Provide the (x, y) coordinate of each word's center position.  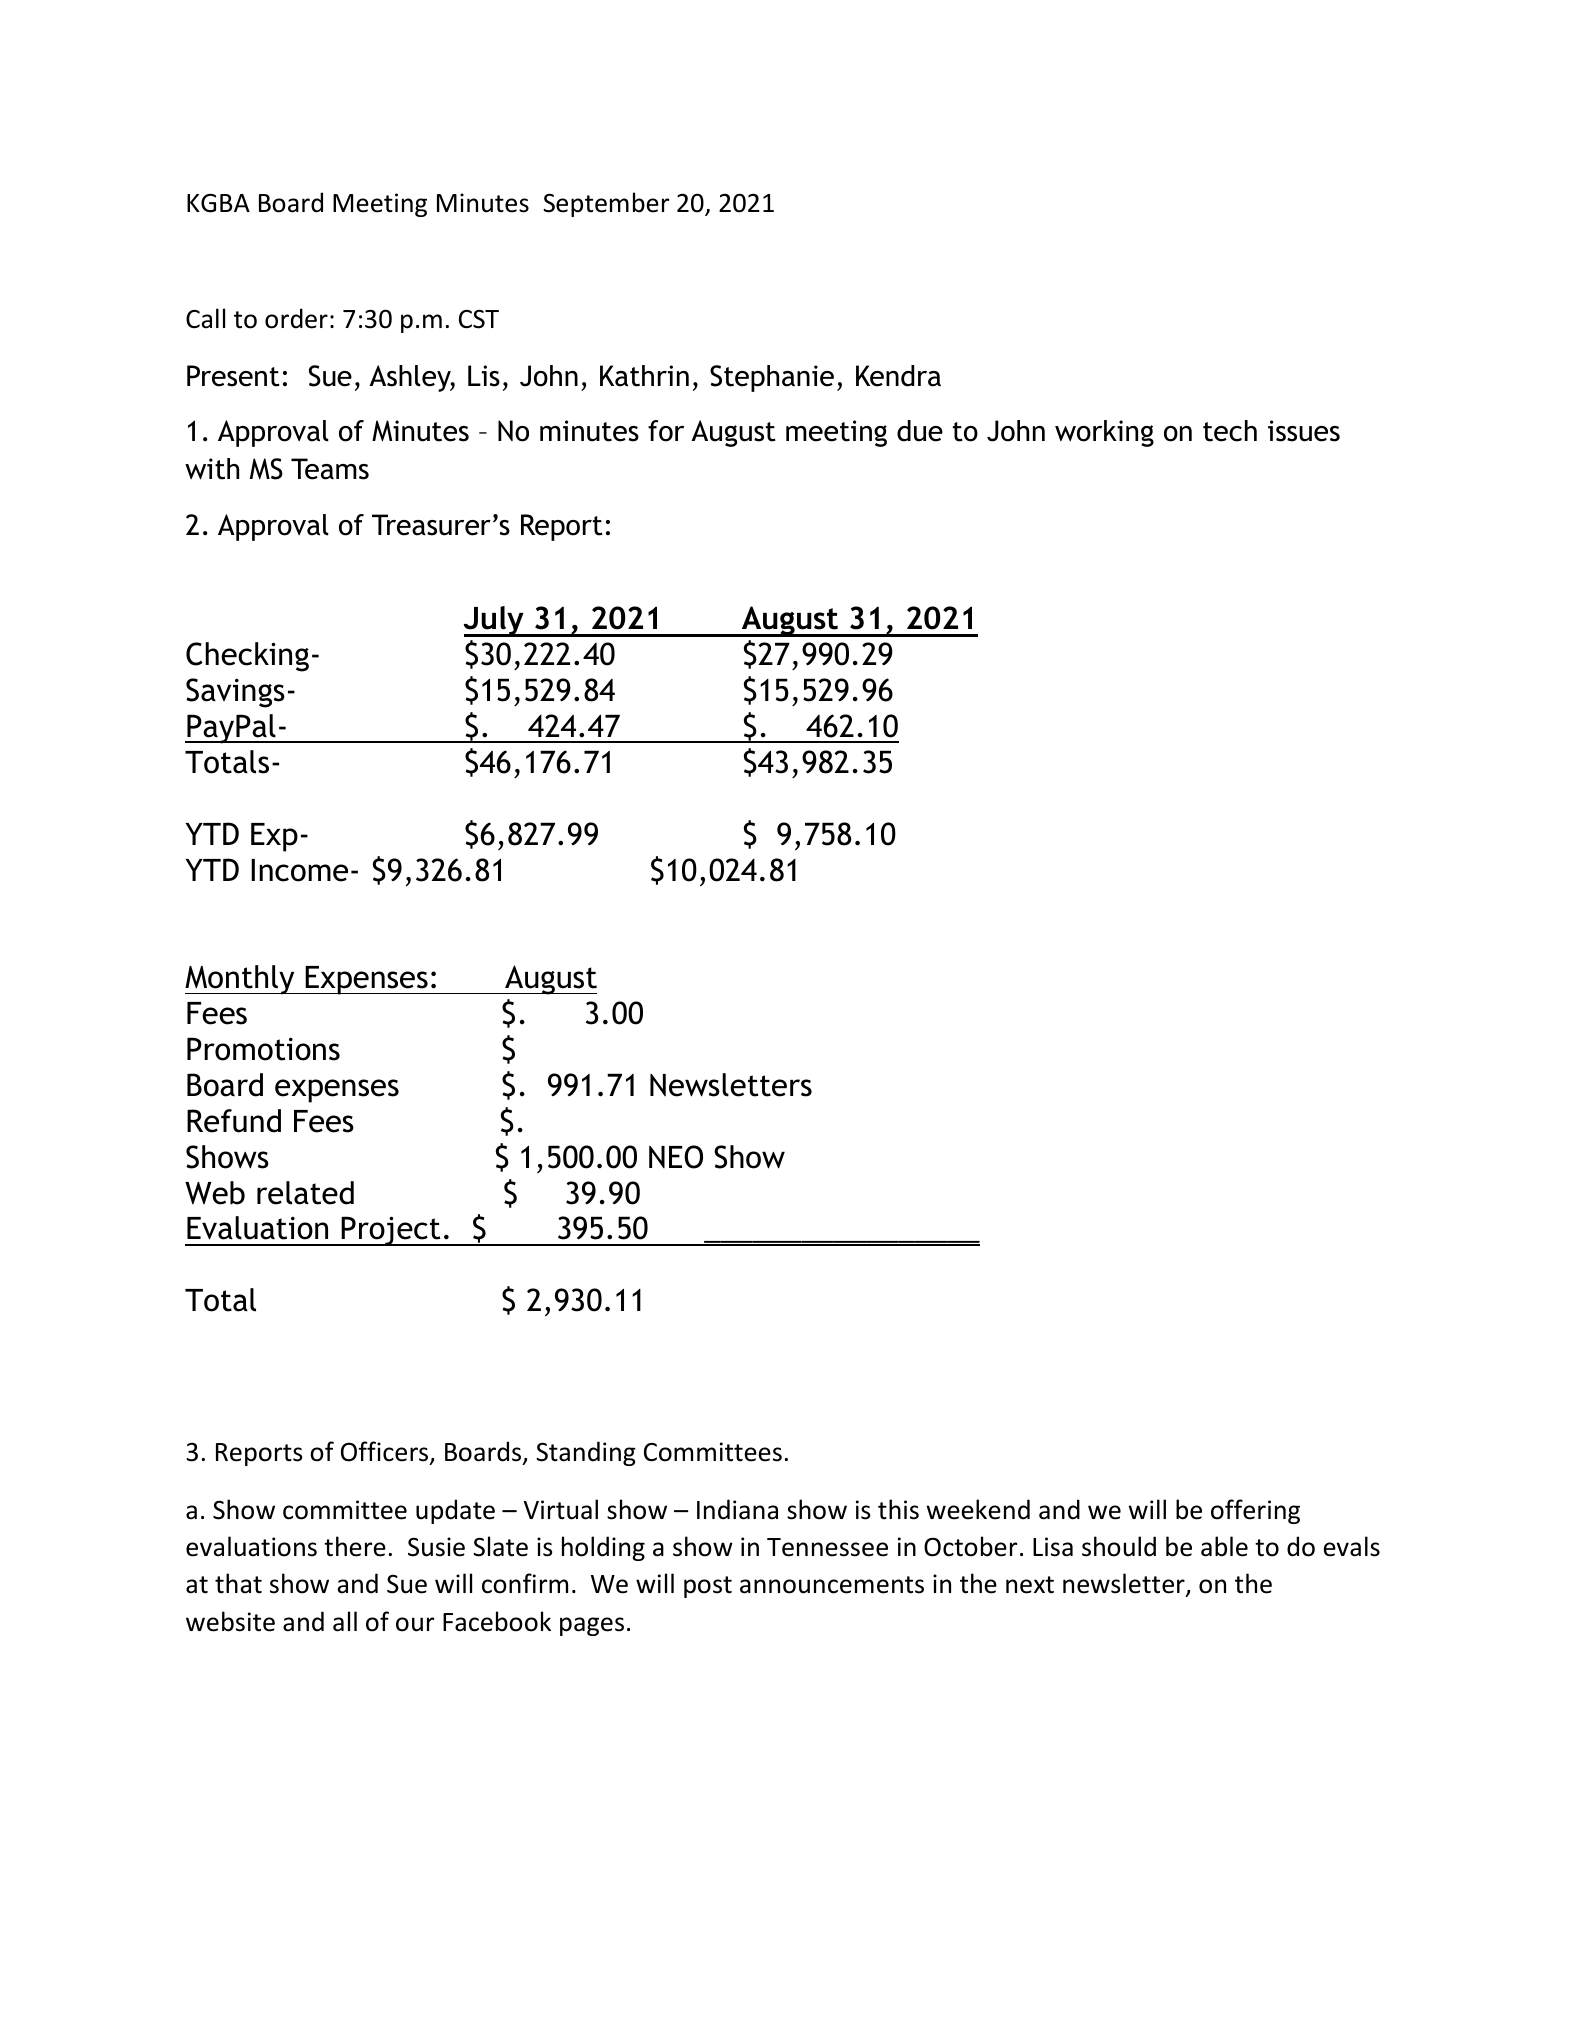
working (1104, 433)
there (355, 1546)
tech (1230, 431)
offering (1255, 1511)
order (296, 318)
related (305, 1193)
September (606, 204)
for (666, 431)
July (495, 621)
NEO (676, 1157)
